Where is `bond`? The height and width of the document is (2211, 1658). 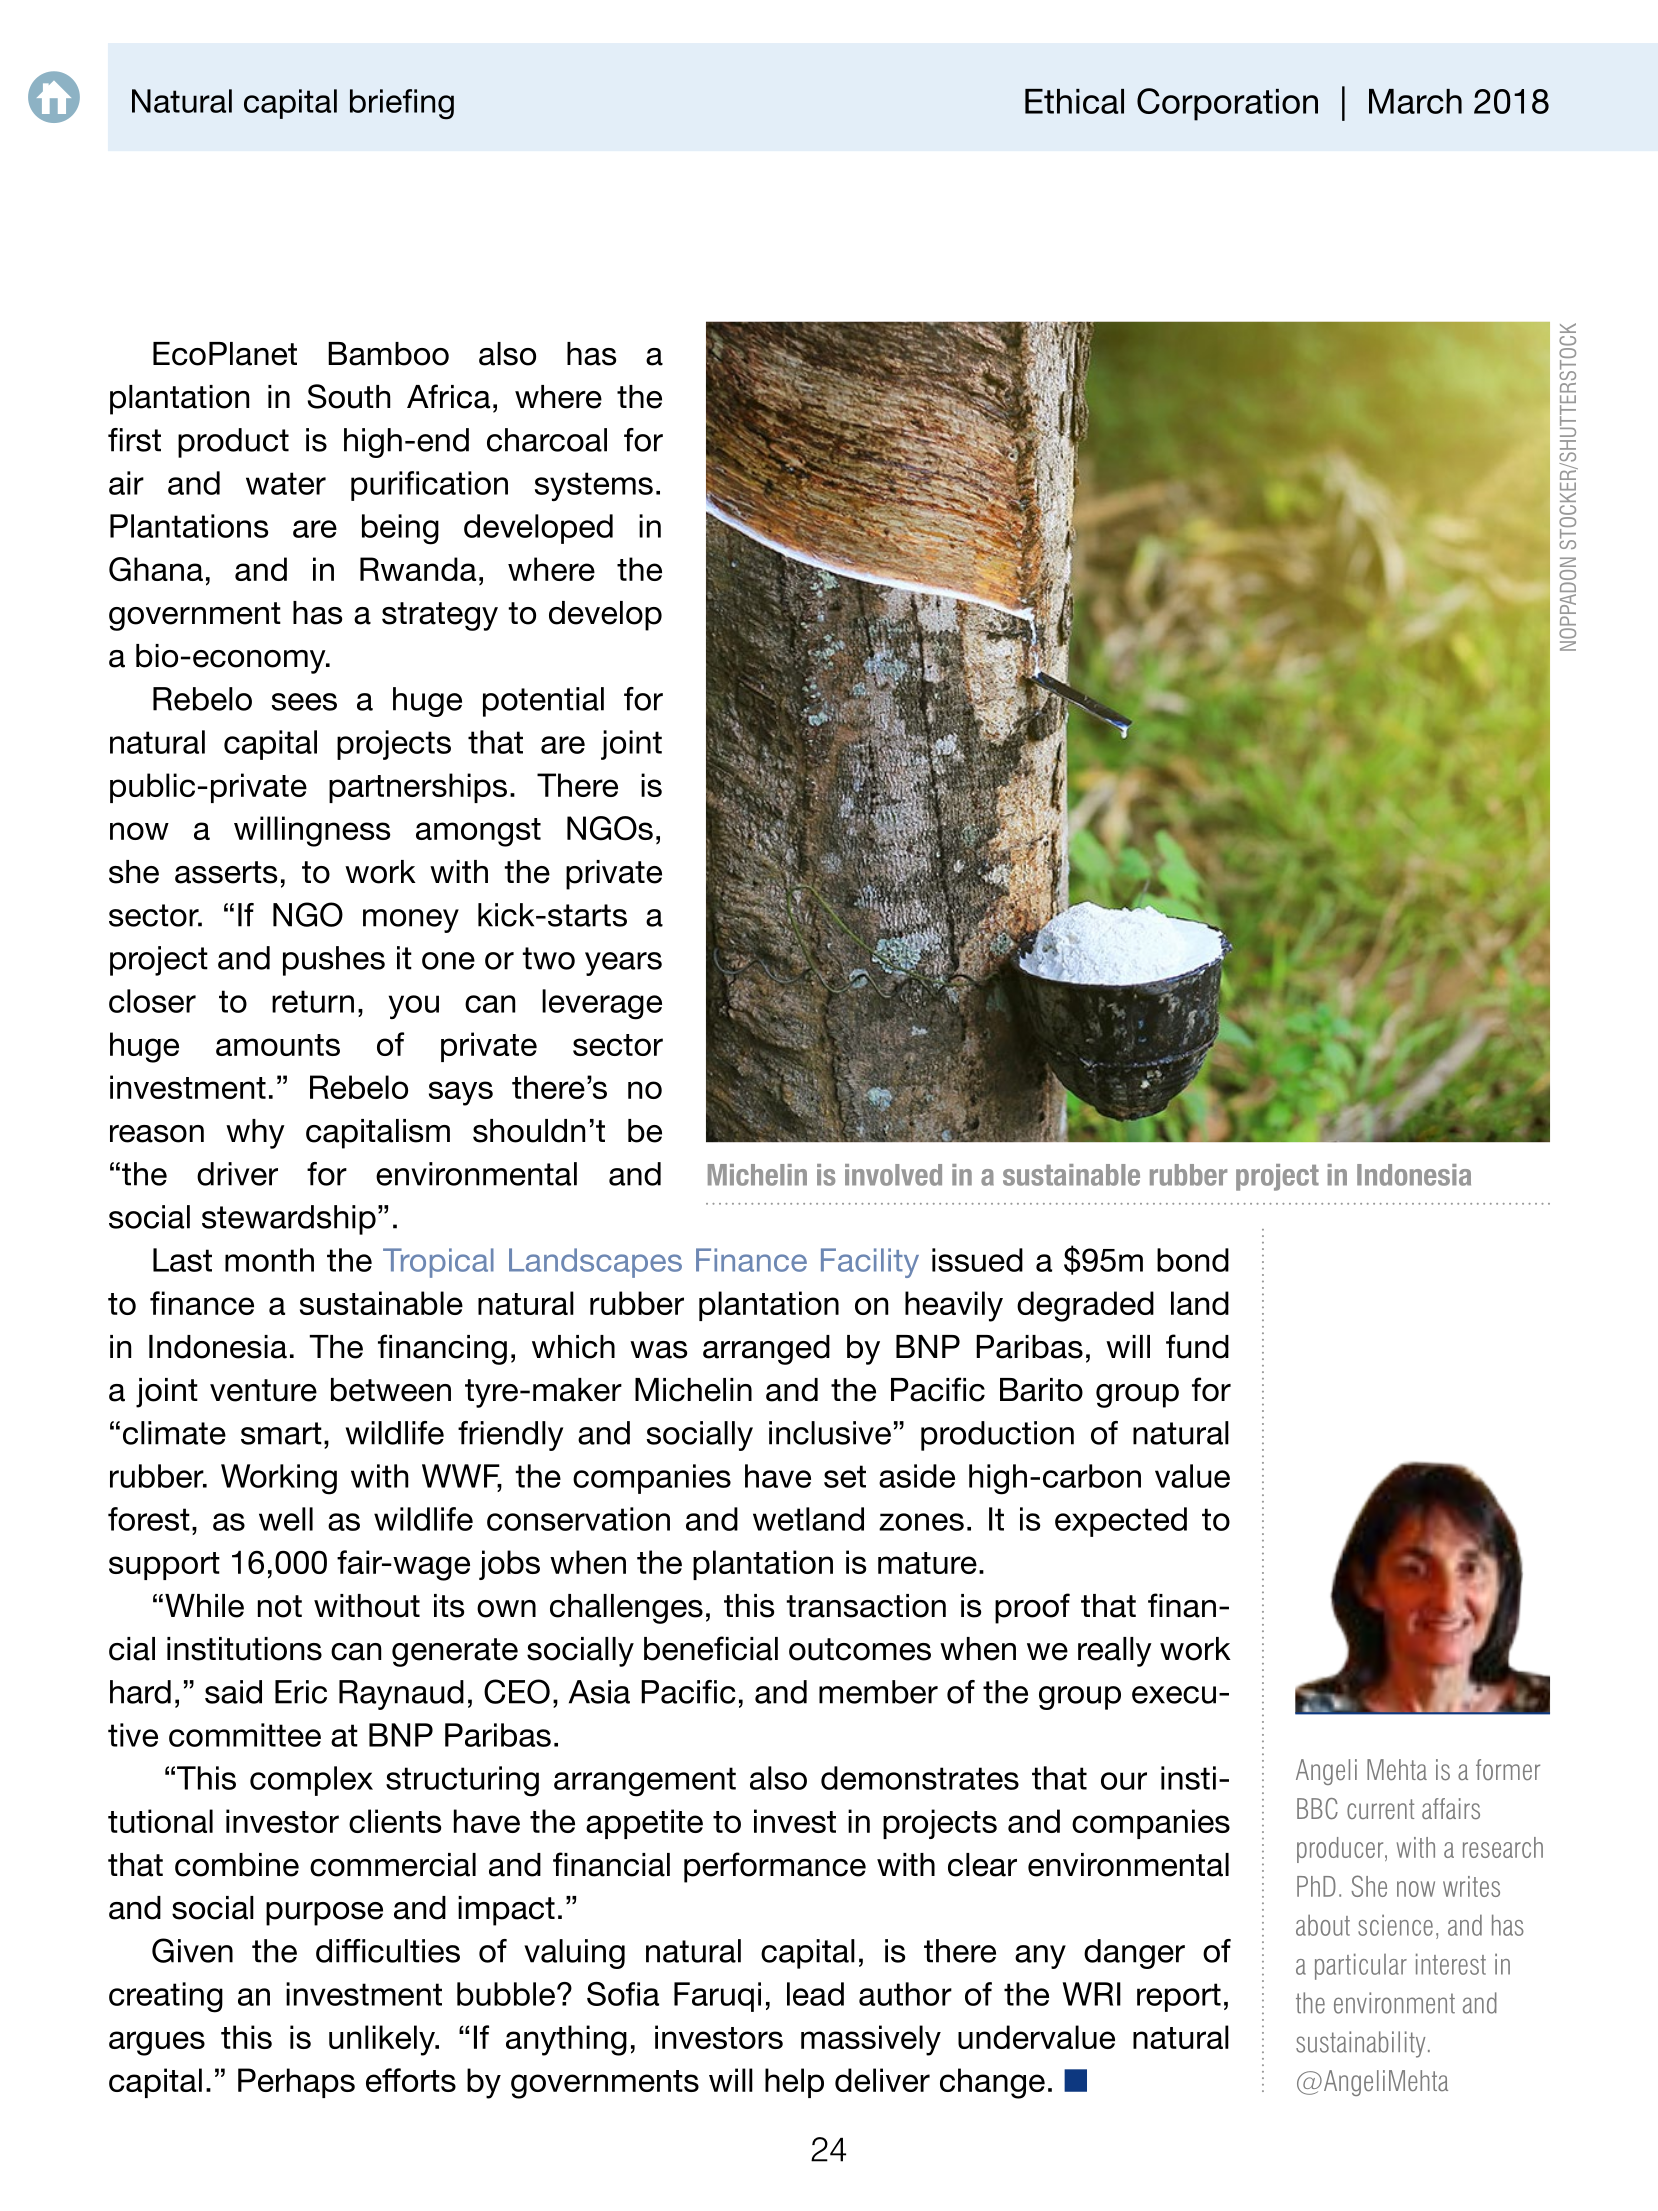 bond is located at coordinates (1193, 1260).
